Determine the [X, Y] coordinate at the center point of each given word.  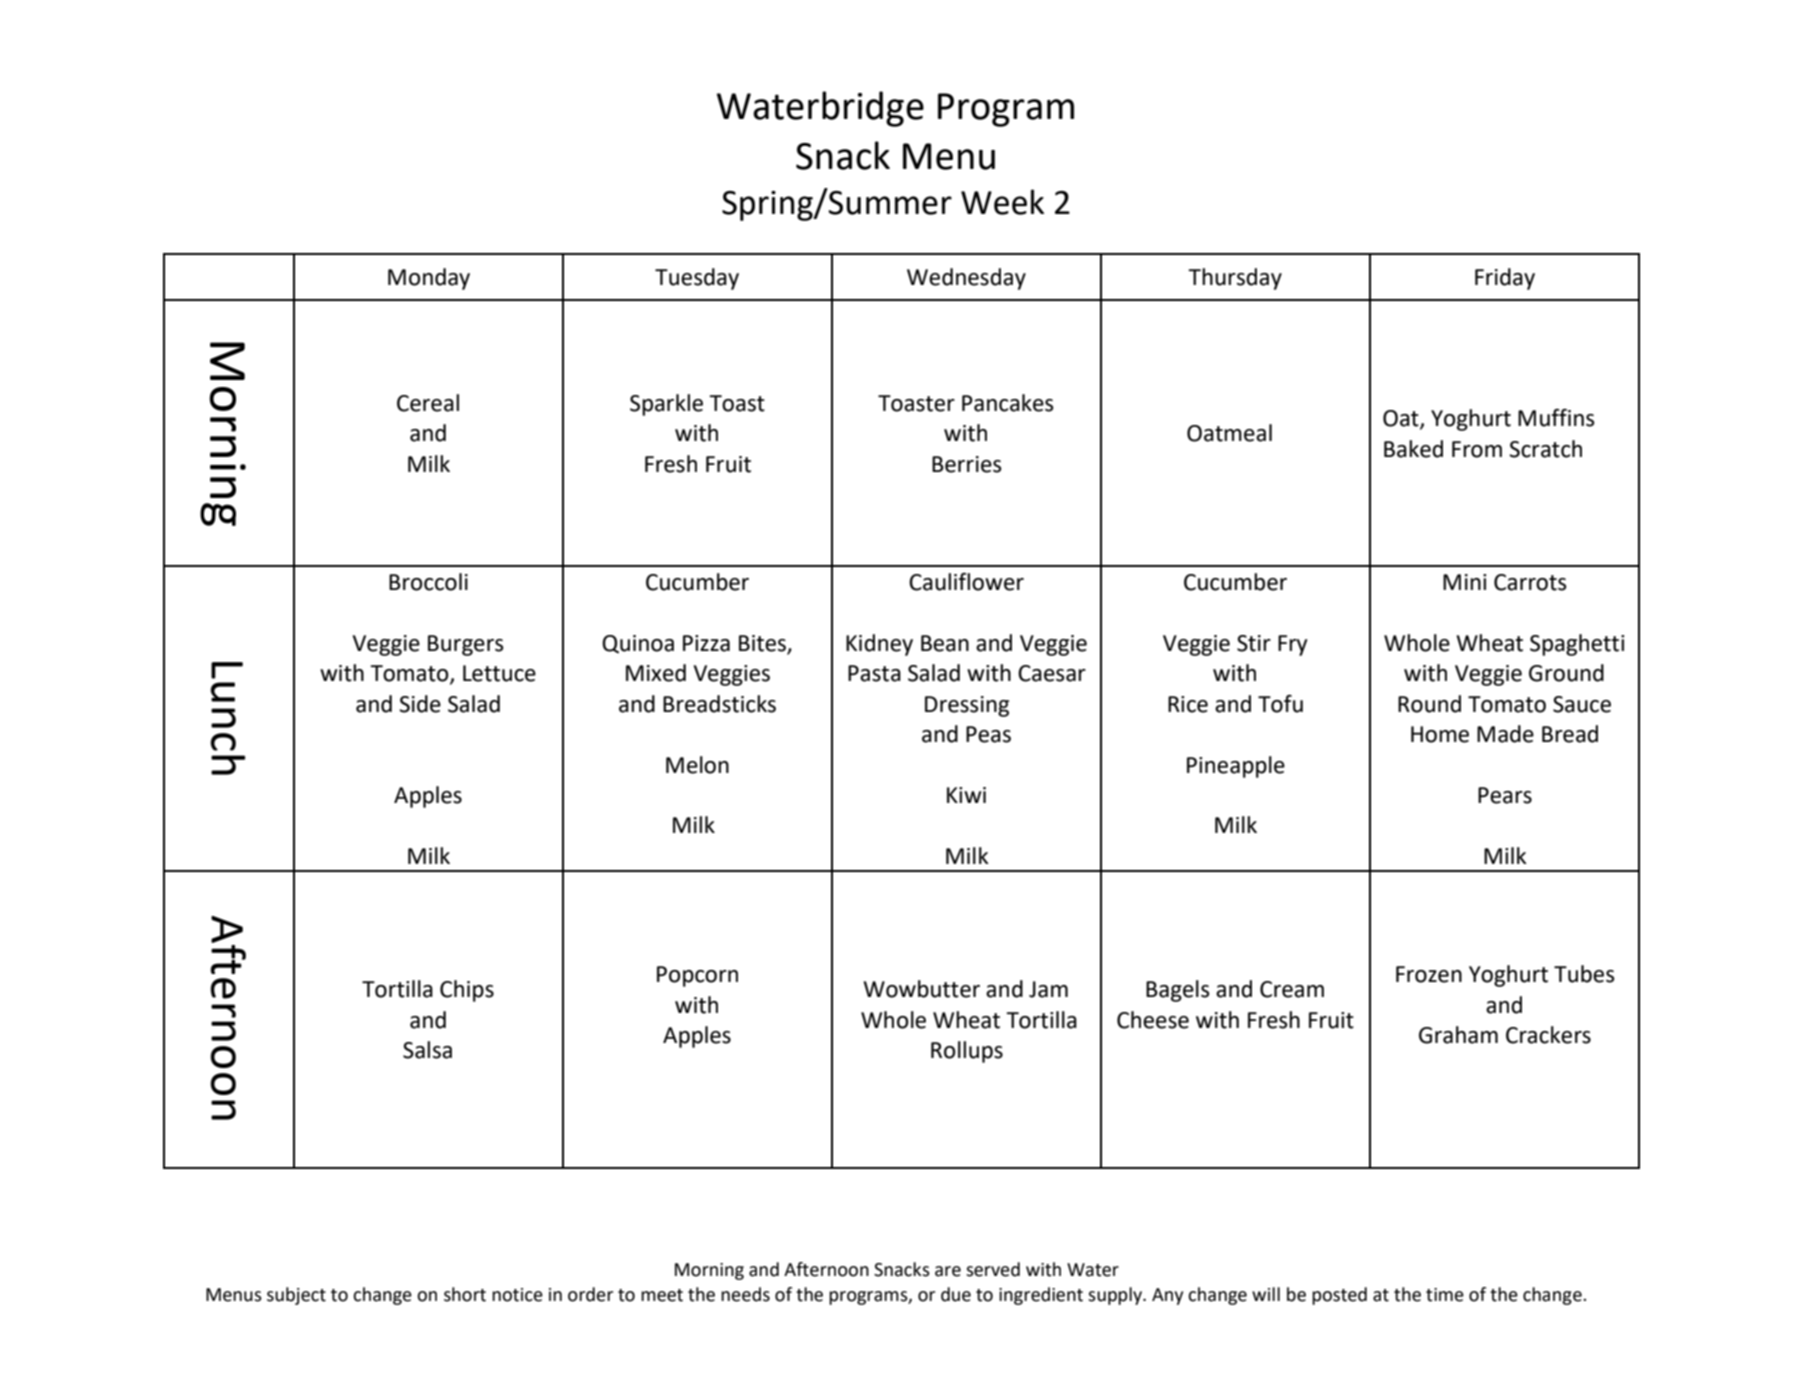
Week [1002, 202]
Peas [988, 734]
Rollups [967, 1052]
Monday [429, 279]
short [465, 1294]
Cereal [428, 403]
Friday [1505, 279]
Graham [1458, 1035]
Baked [1413, 449]
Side [420, 704]
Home [1440, 734]
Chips [467, 991]
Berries [967, 464]
